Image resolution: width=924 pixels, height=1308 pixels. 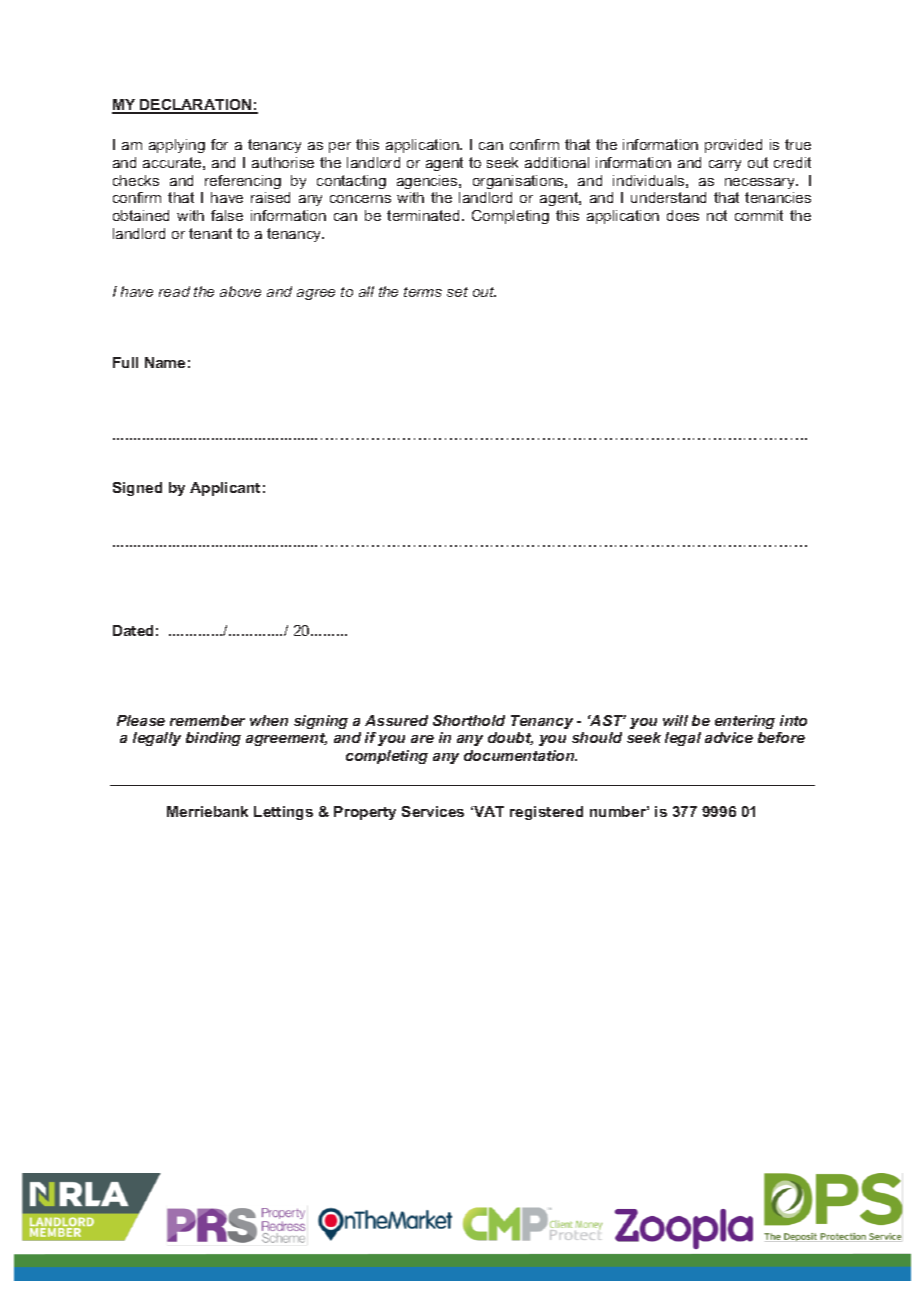 What do you see at coordinates (675, 720) in the document?
I see `will` at bounding box center [675, 720].
